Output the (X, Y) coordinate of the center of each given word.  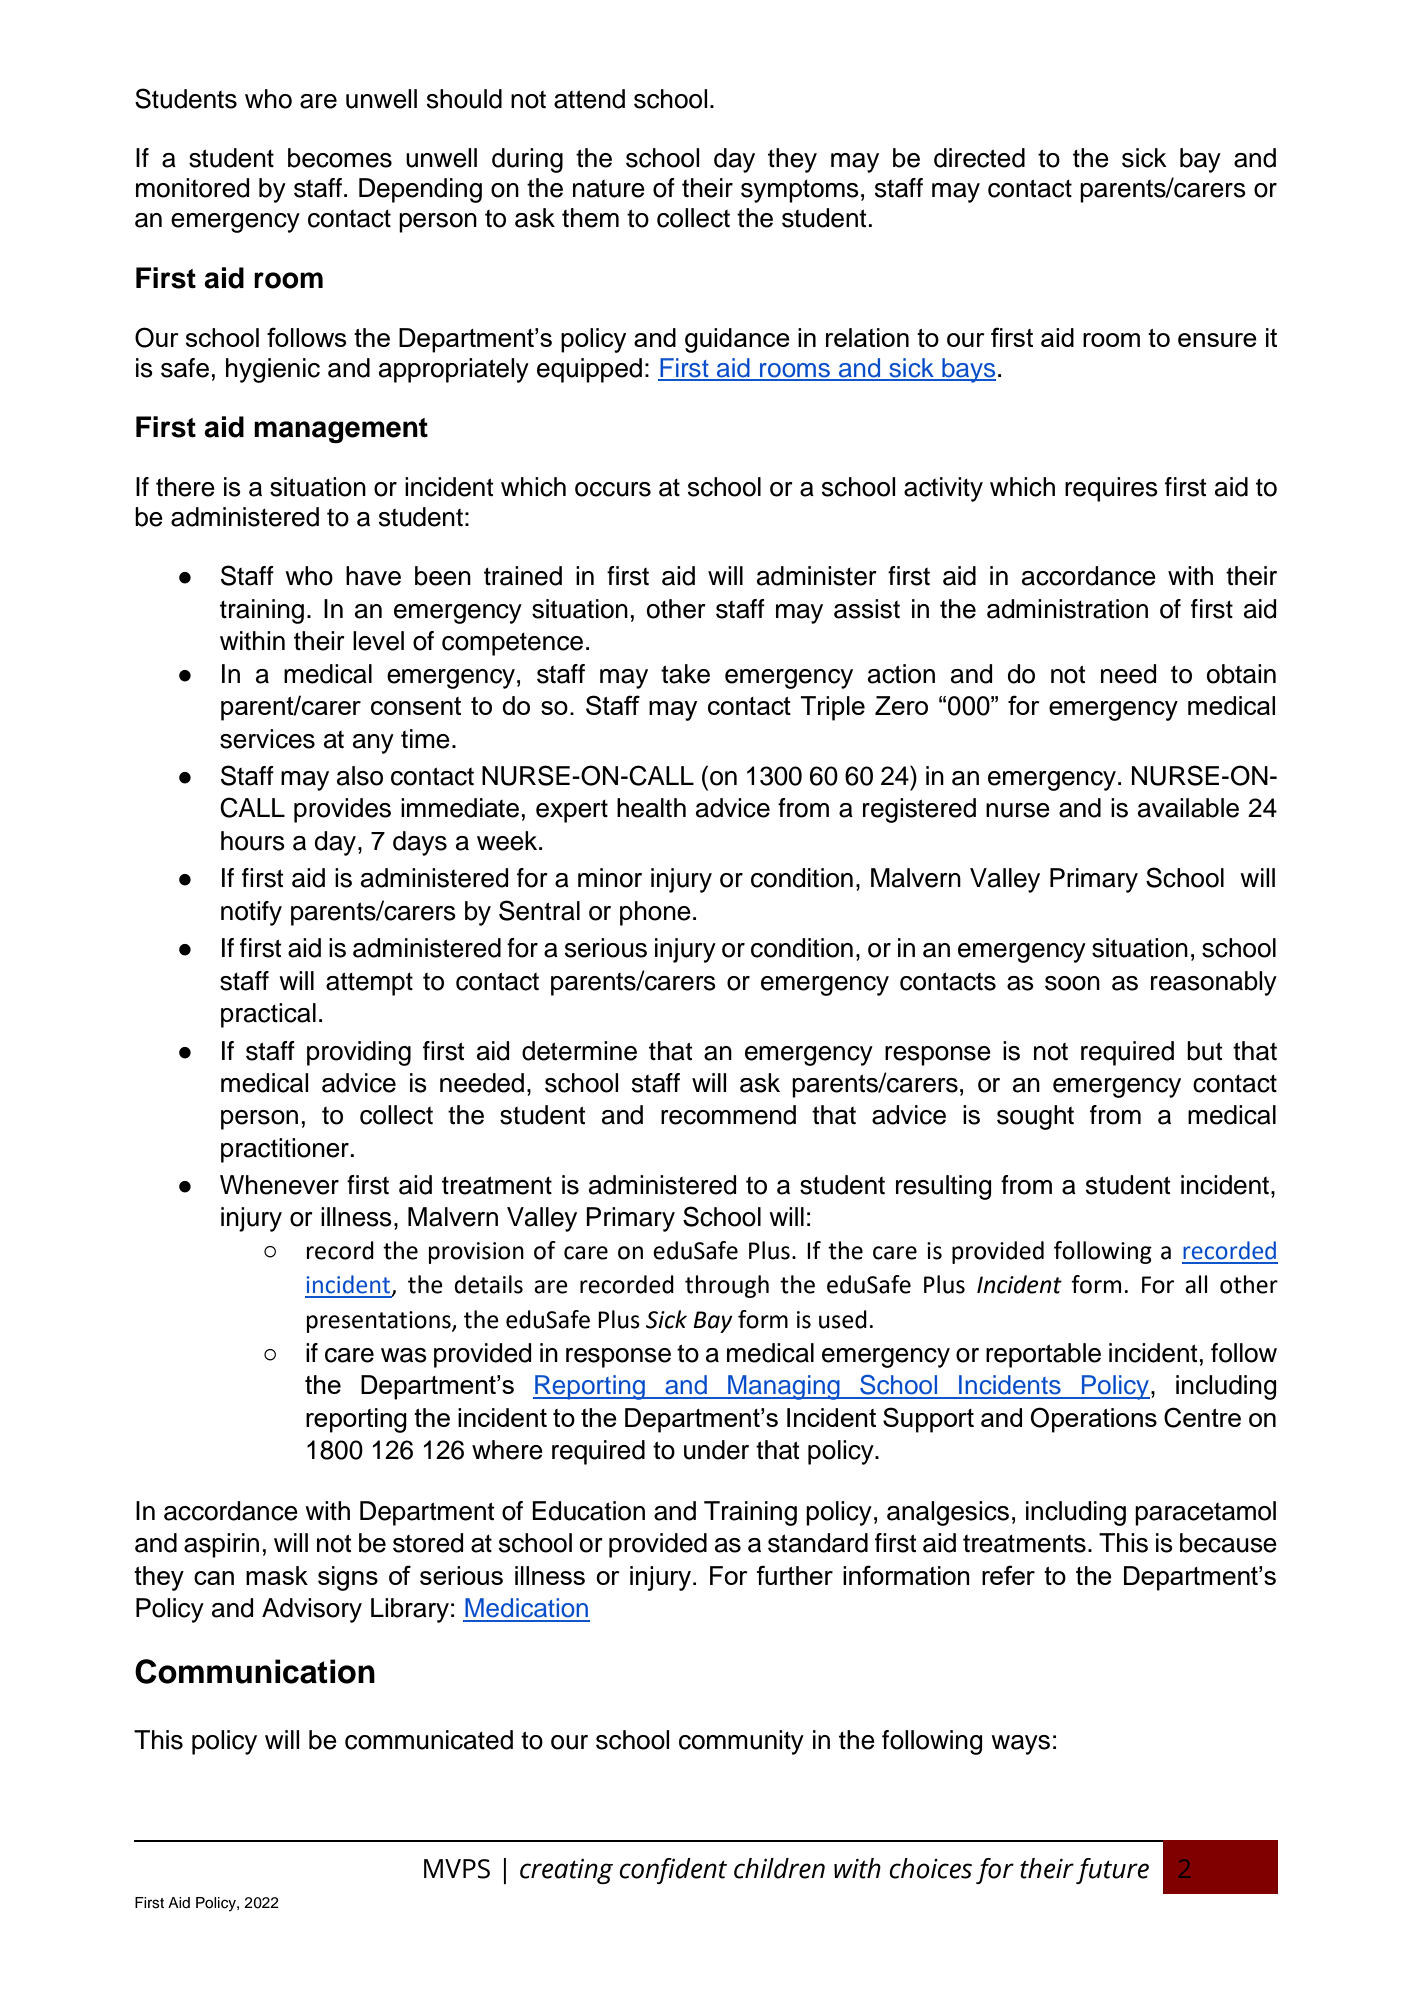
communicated (429, 1740)
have (373, 576)
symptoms (800, 191)
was (404, 1355)
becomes (340, 158)
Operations (1094, 1420)
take (685, 674)
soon (1072, 983)
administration (1067, 609)
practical (268, 1015)
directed (979, 158)
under (716, 1450)
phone (655, 913)
